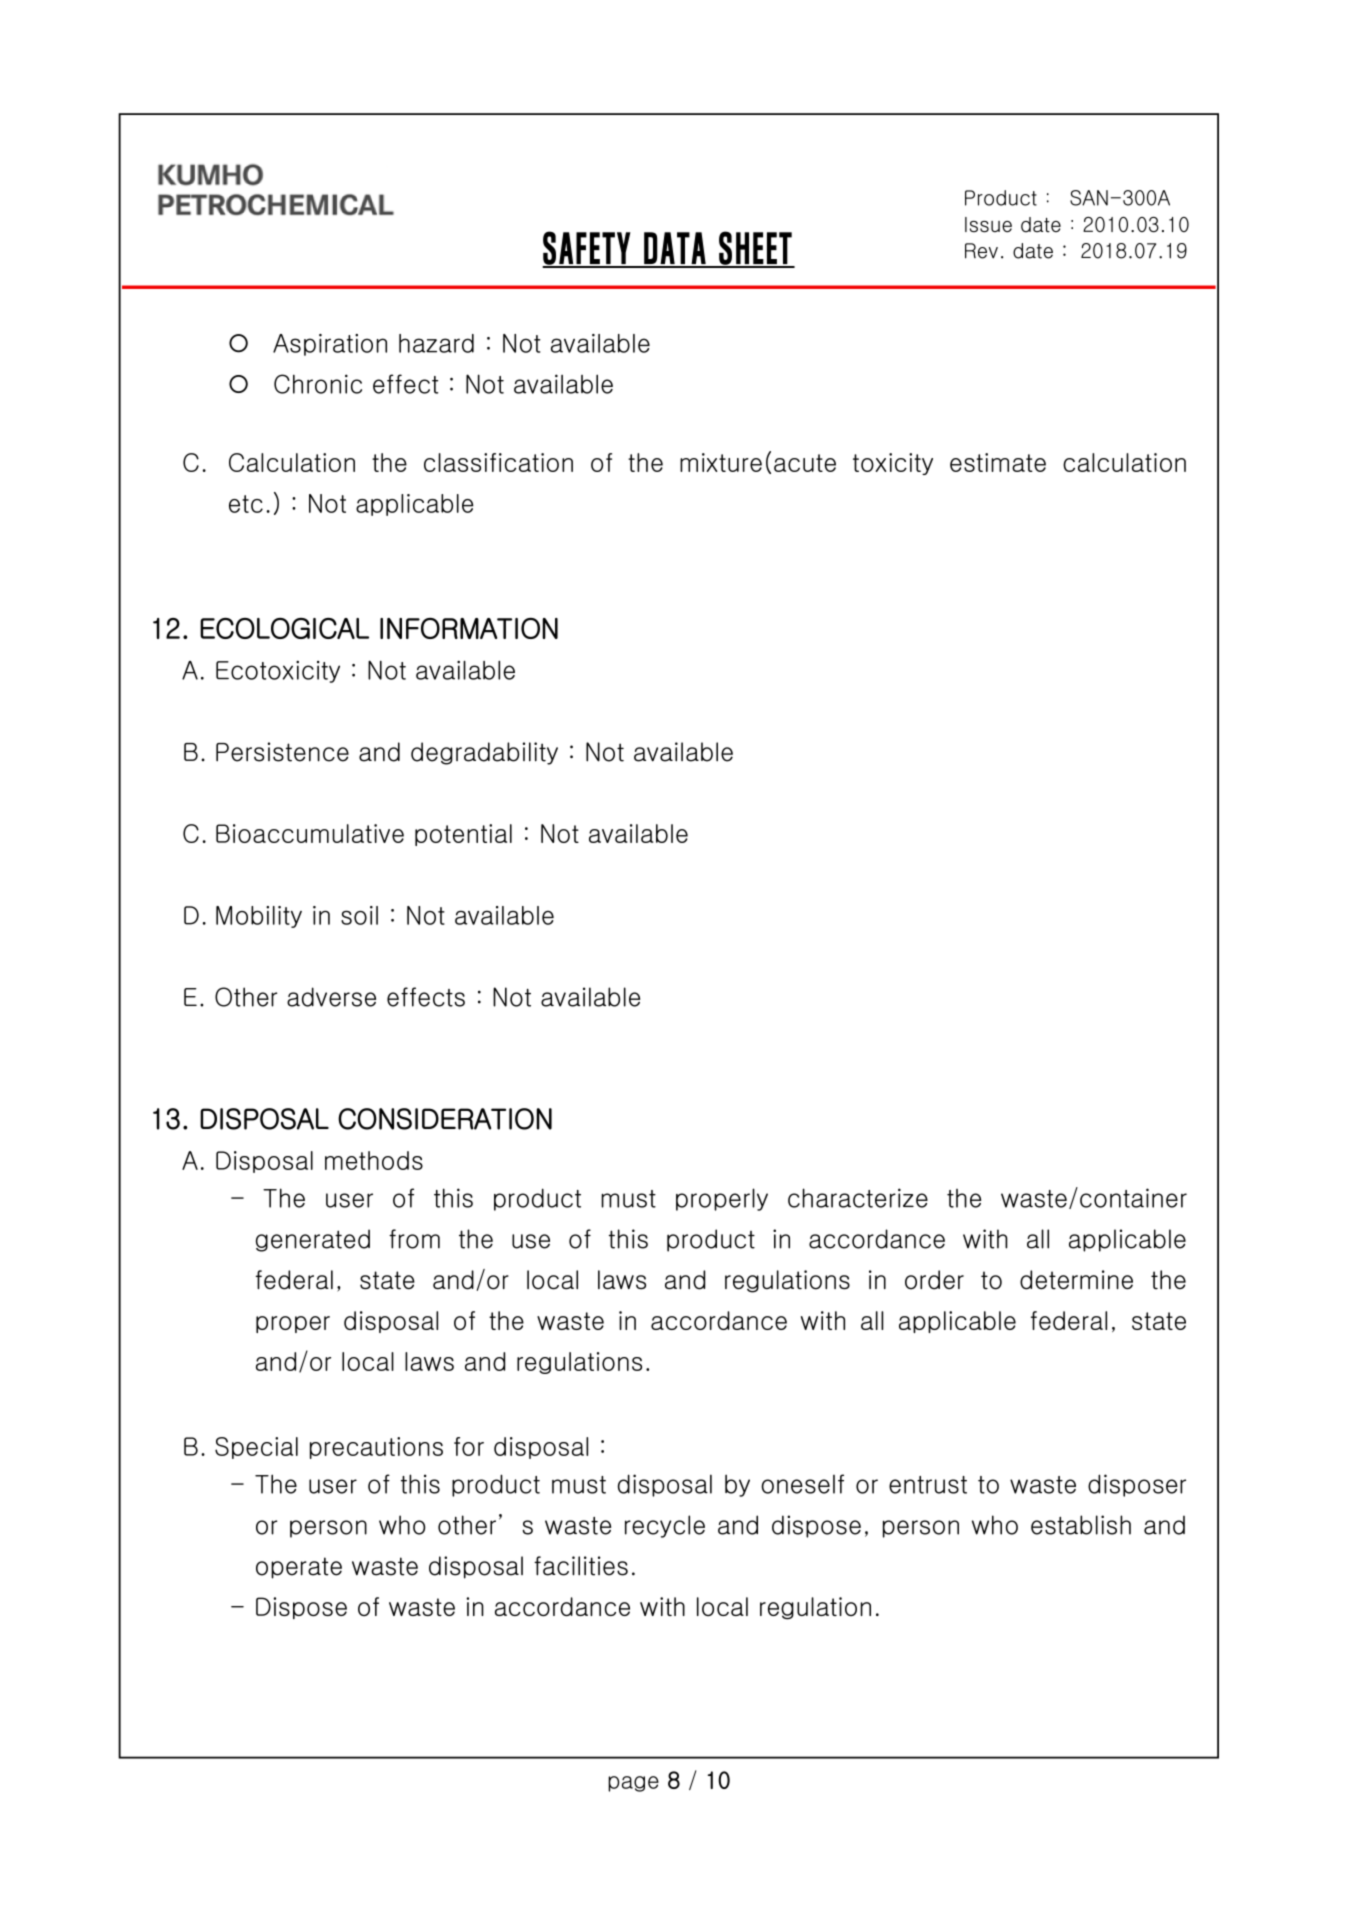 The height and width of the screenshot is (1911, 1351). Describe the element at coordinates (934, 1280) in the screenshot. I see `order` at that location.
